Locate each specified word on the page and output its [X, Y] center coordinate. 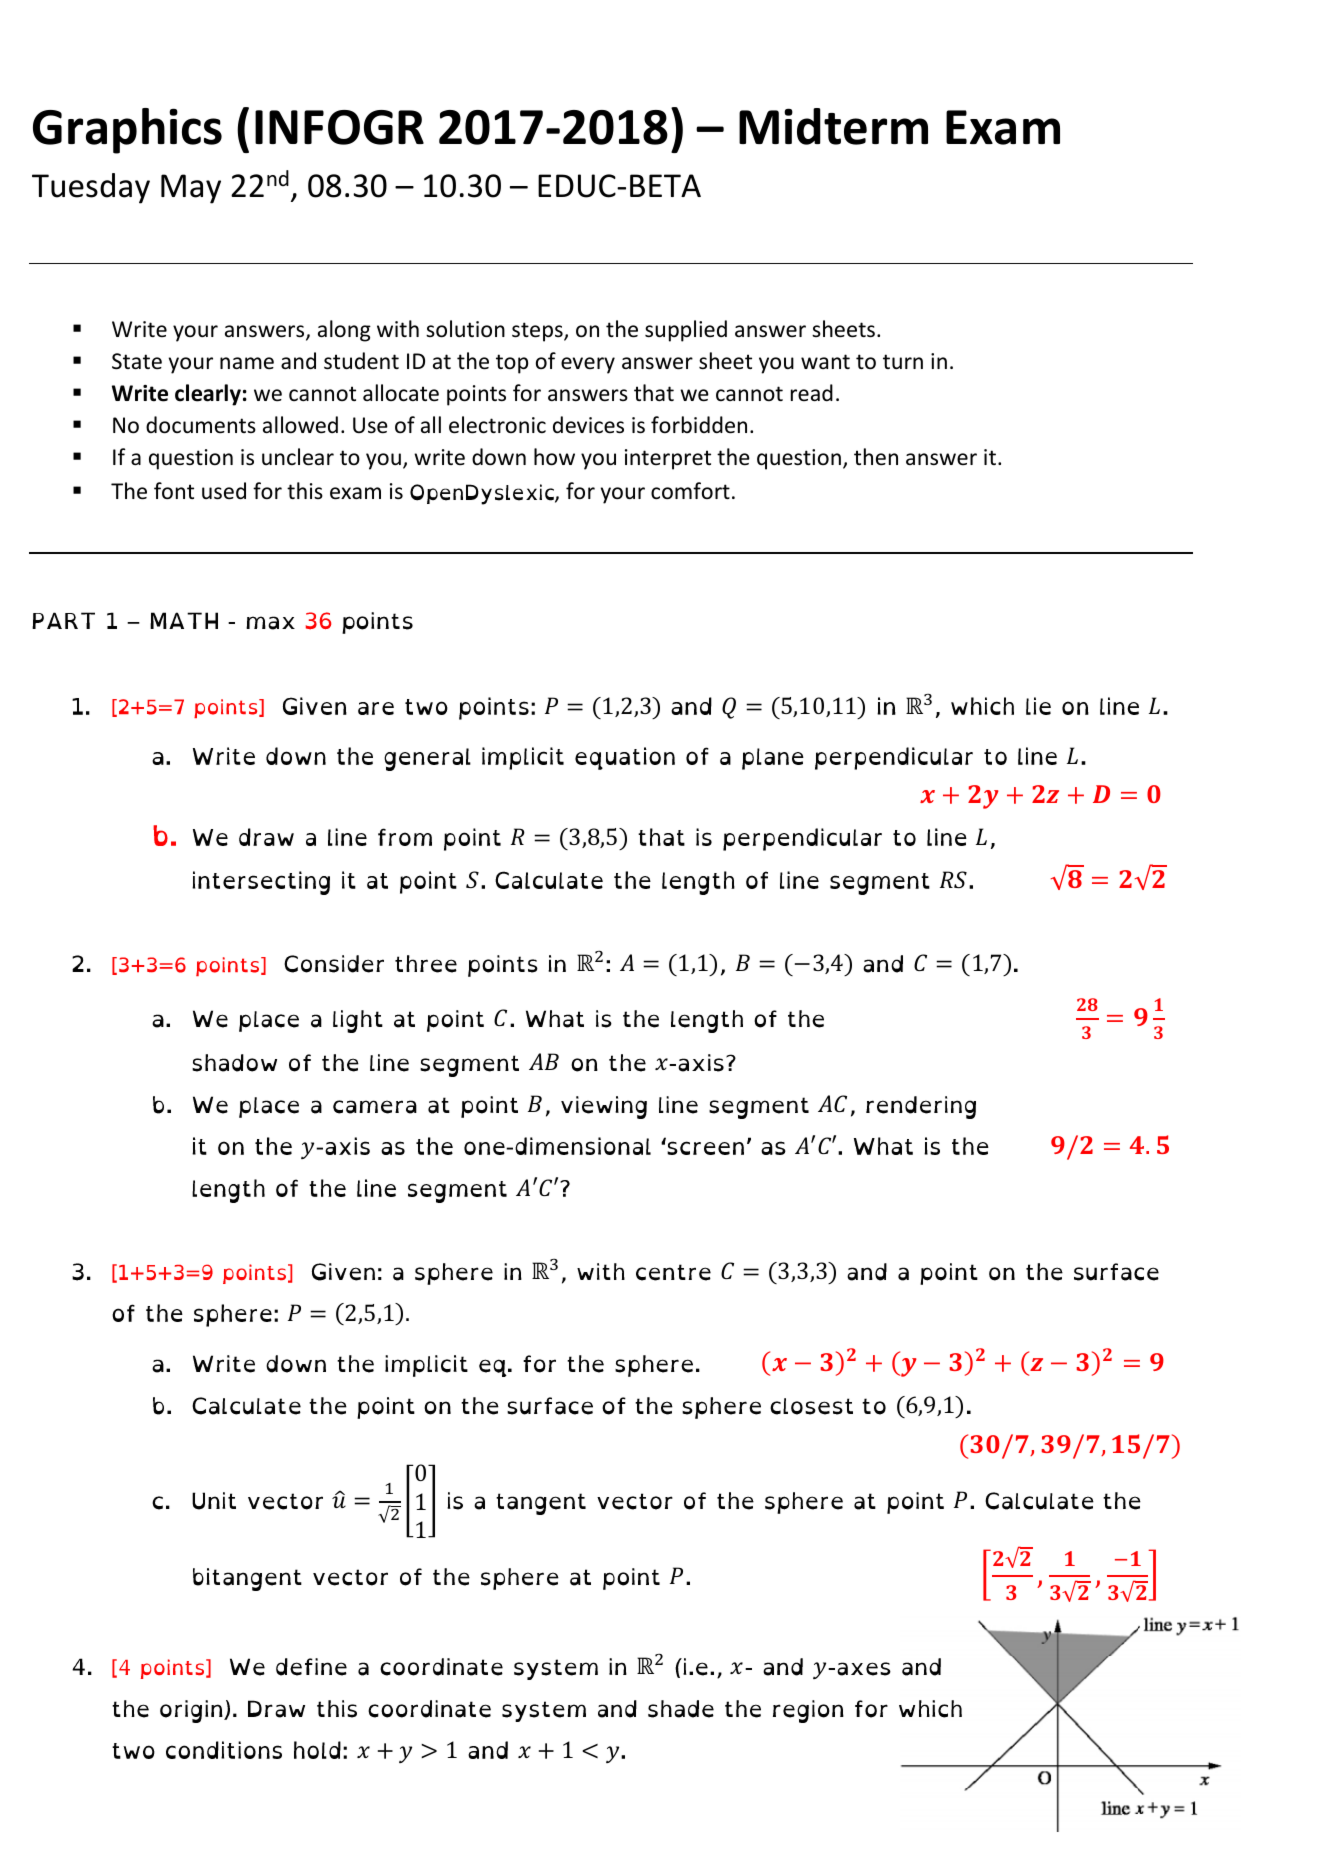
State [137, 361]
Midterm [833, 126]
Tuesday [91, 188]
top [512, 364]
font [174, 491]
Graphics [127, 131]
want [825, 361]
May [191, 189]
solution [465, 329]
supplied [686, 331]
